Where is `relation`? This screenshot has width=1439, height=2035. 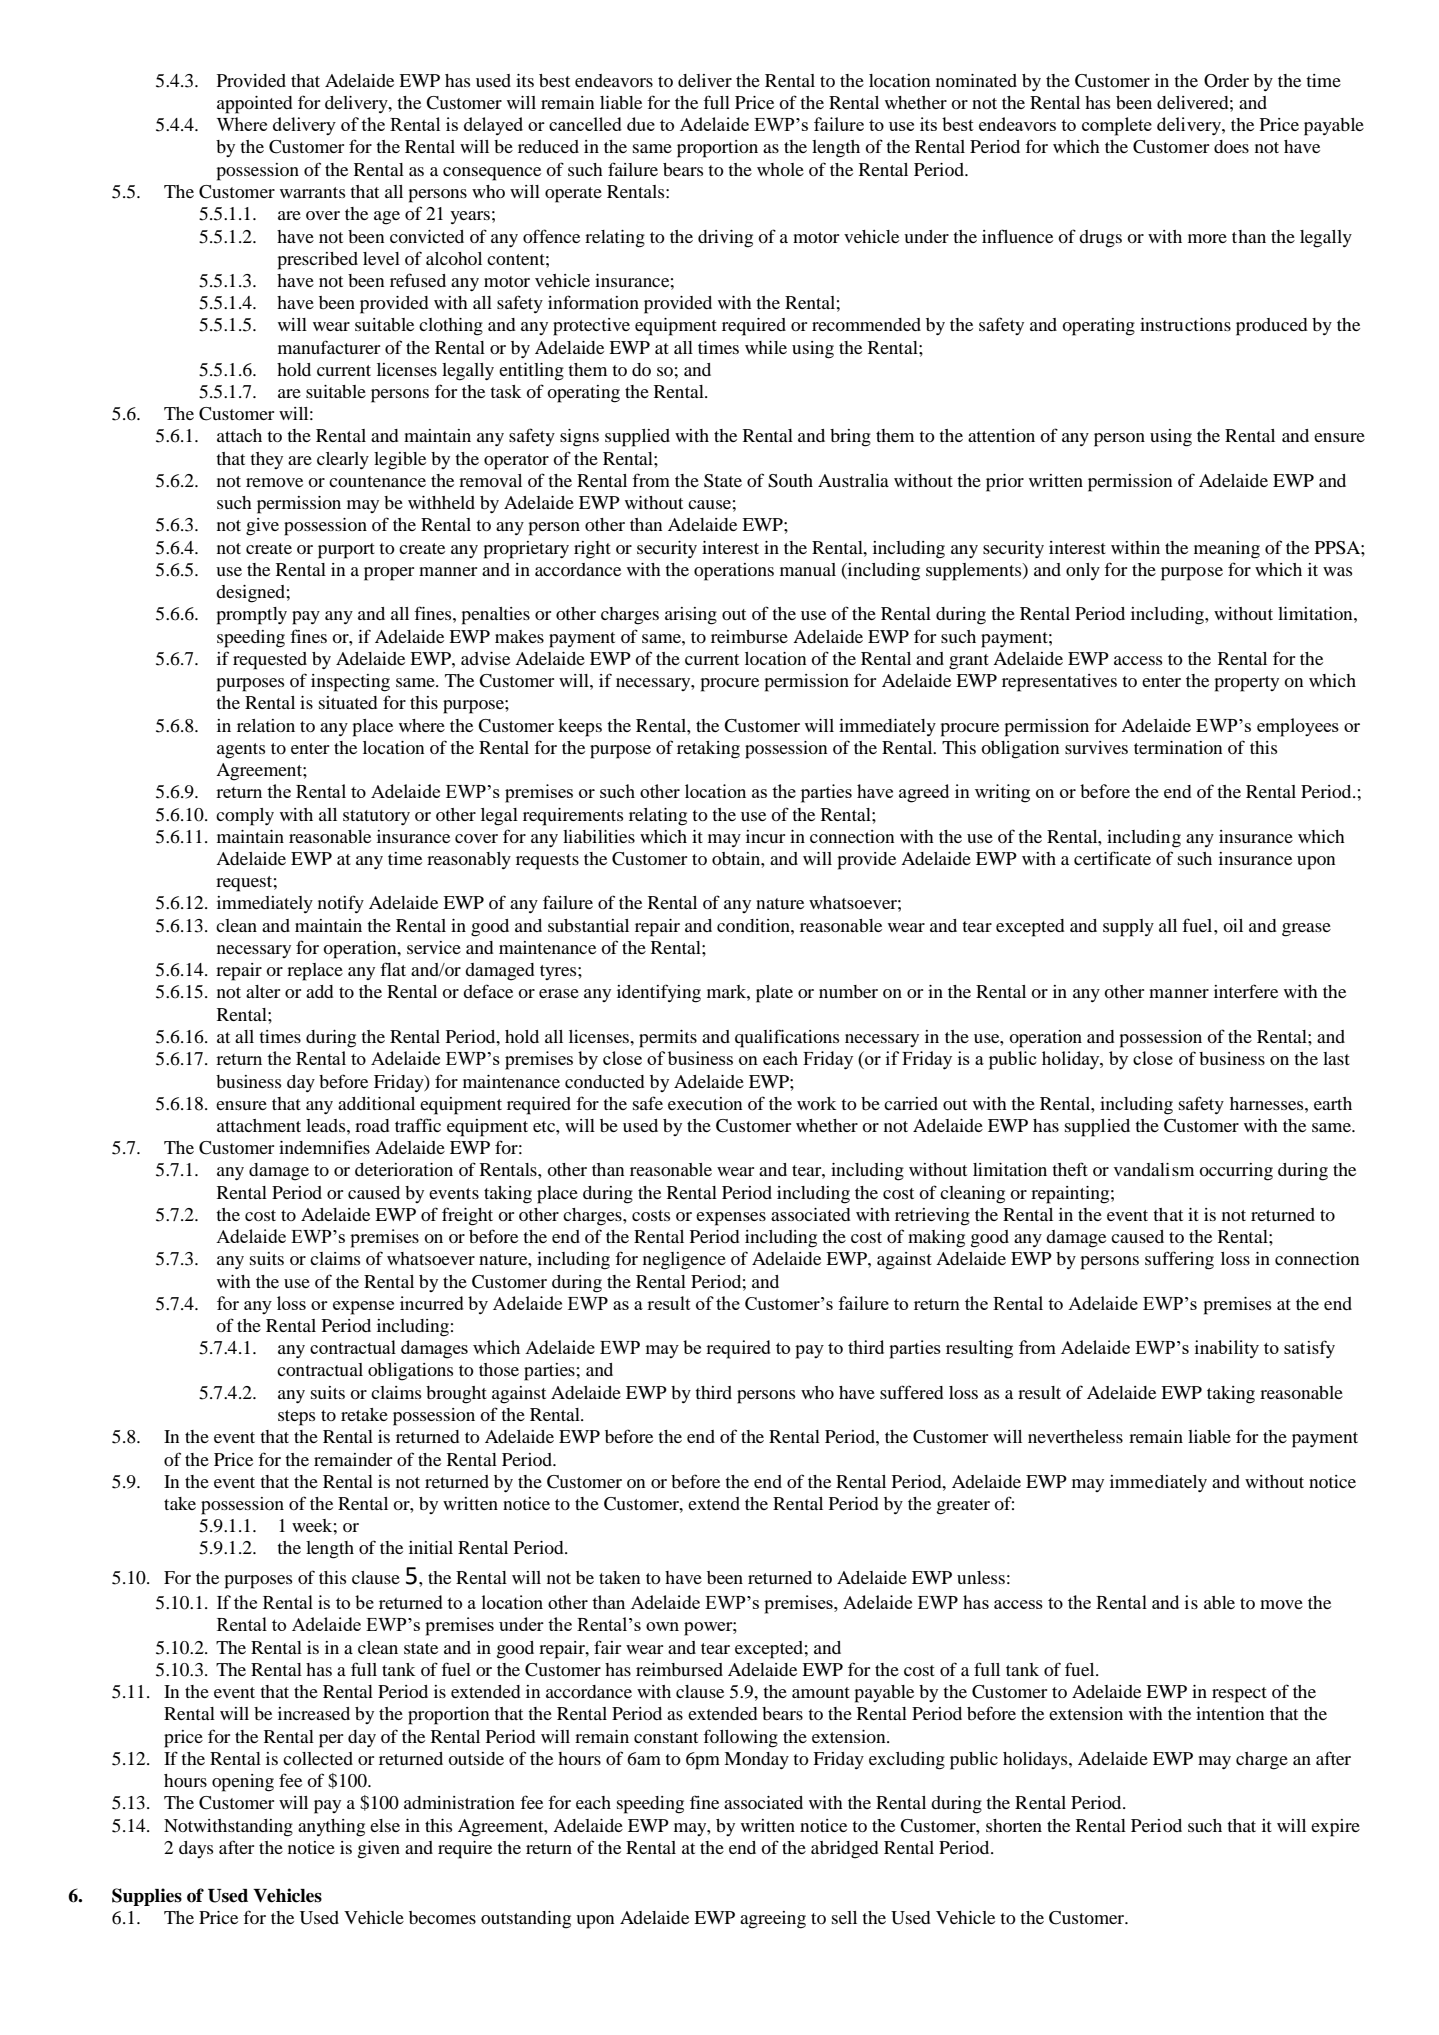
relation is located at coordinates (266, 725).
